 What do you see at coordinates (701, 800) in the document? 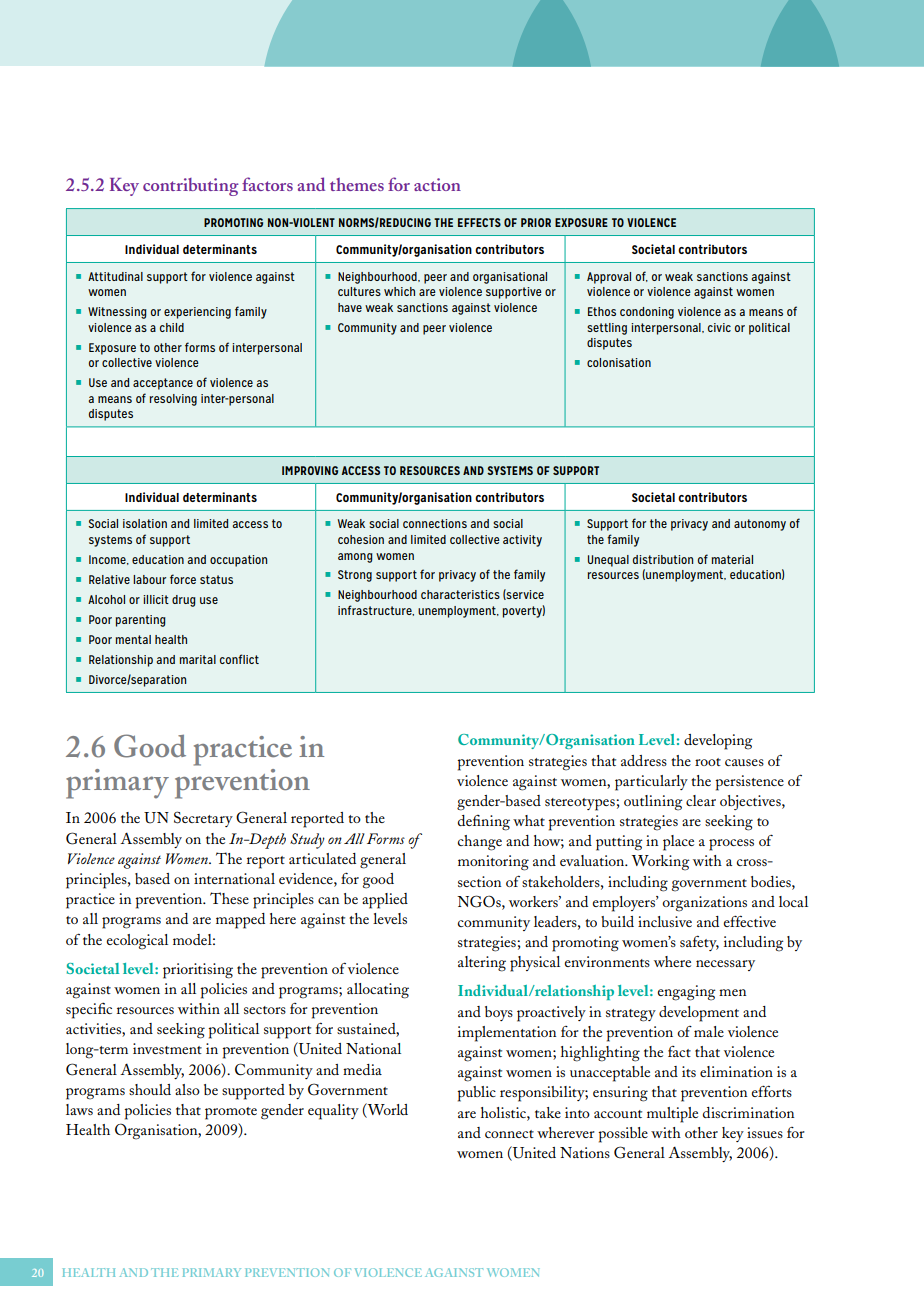
I see `clear` at bounding box center [701, 800].
